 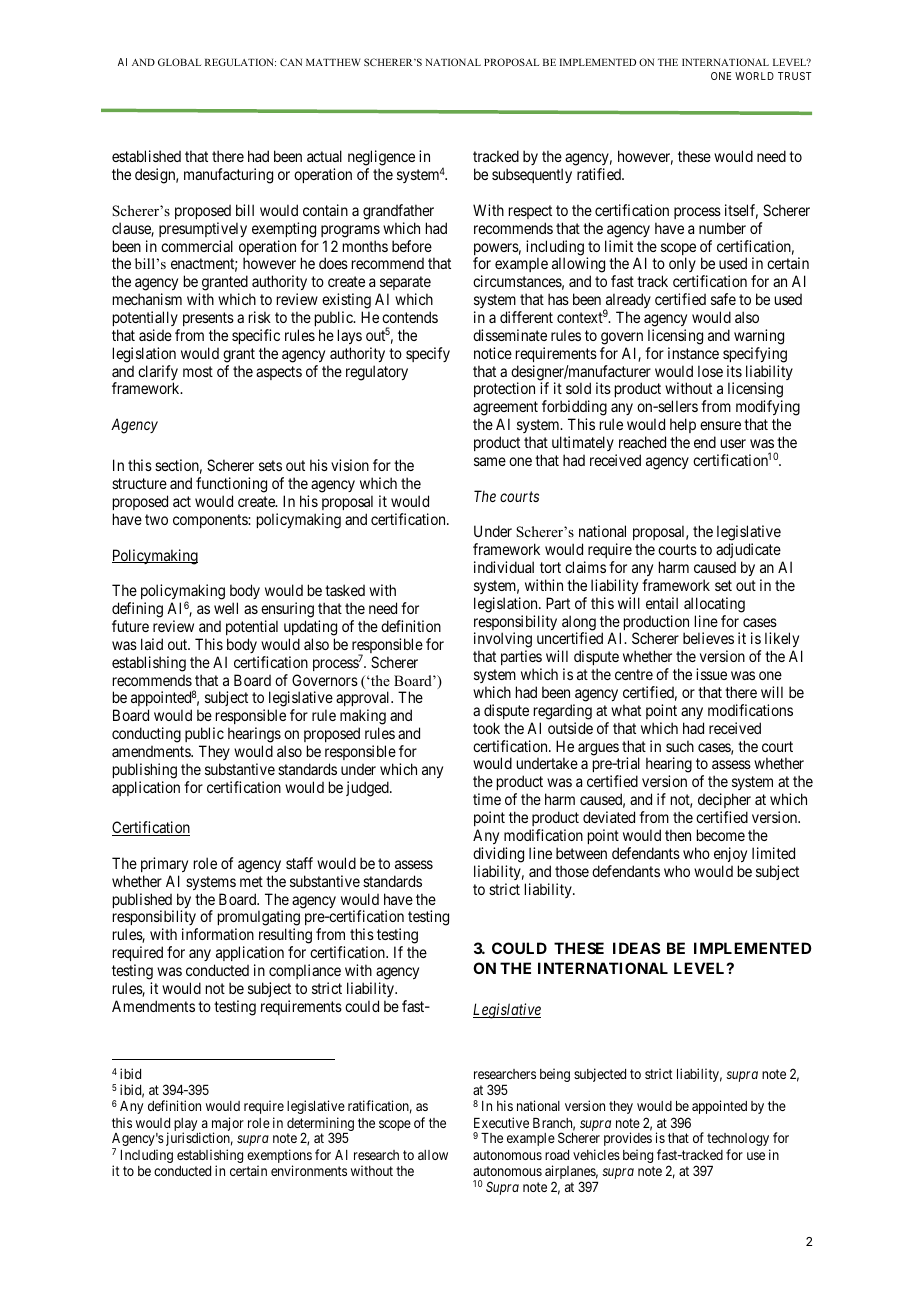 I want to click on Executive, so click(x=501, y=1122).
